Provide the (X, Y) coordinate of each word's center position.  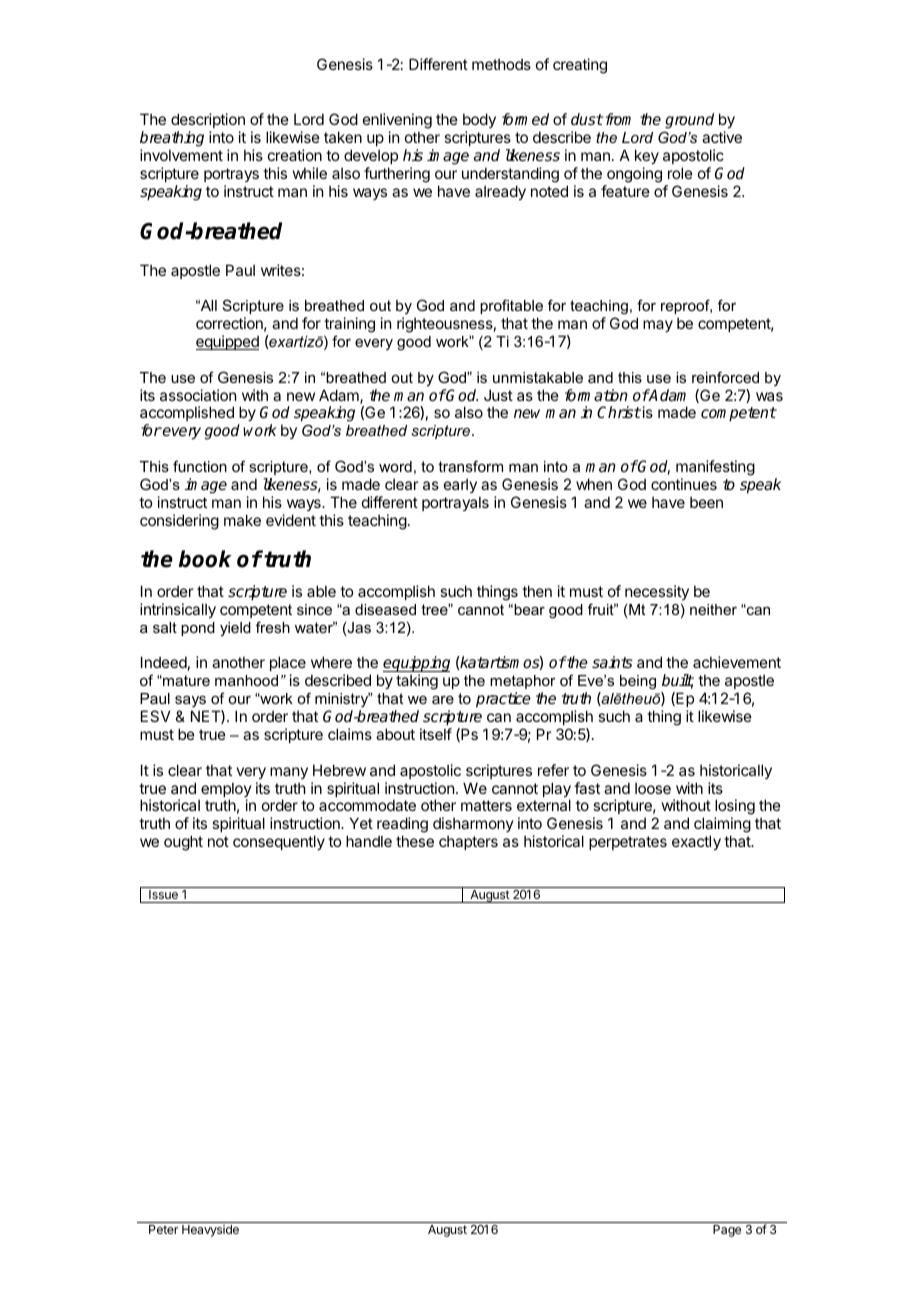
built (678, 681)
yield (235, 629)
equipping (416, 665)
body (479, 122)
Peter (163, 1229)
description (208, 122)
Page (727, 1231)
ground (689, 122)
